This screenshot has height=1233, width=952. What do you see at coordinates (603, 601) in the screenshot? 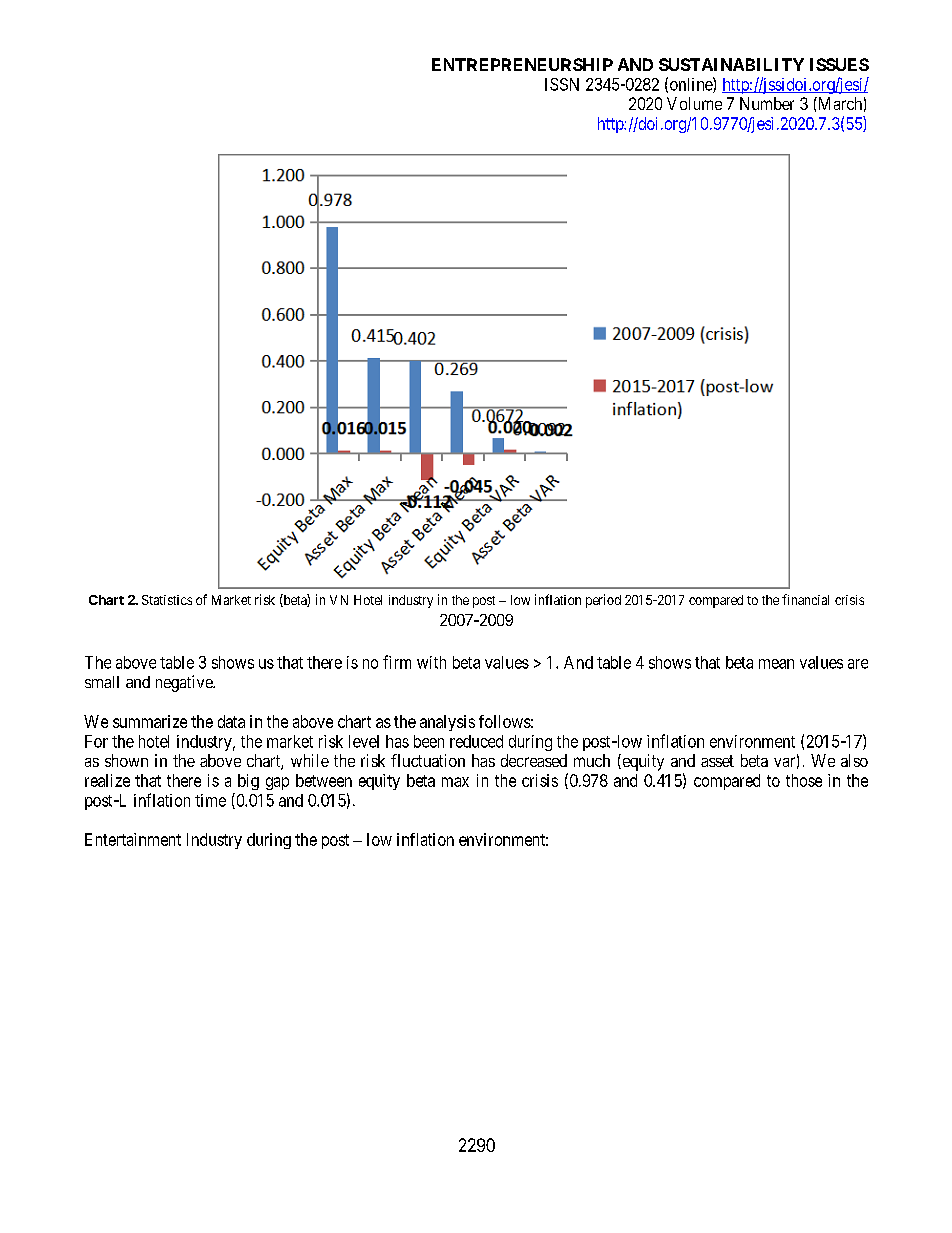
I see `period` at bounding box center [603, 601].
